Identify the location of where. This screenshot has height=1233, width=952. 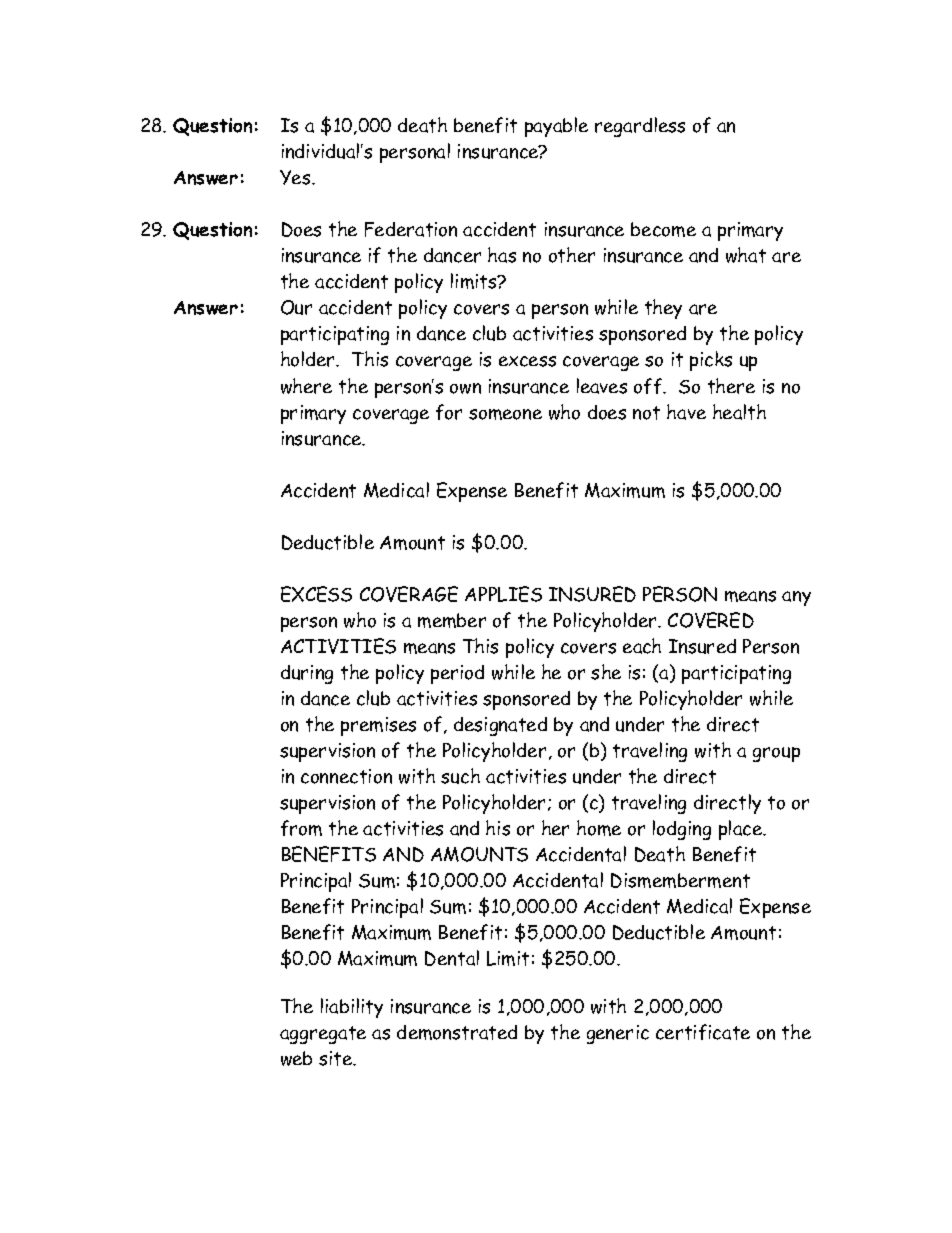
(306, 386).
